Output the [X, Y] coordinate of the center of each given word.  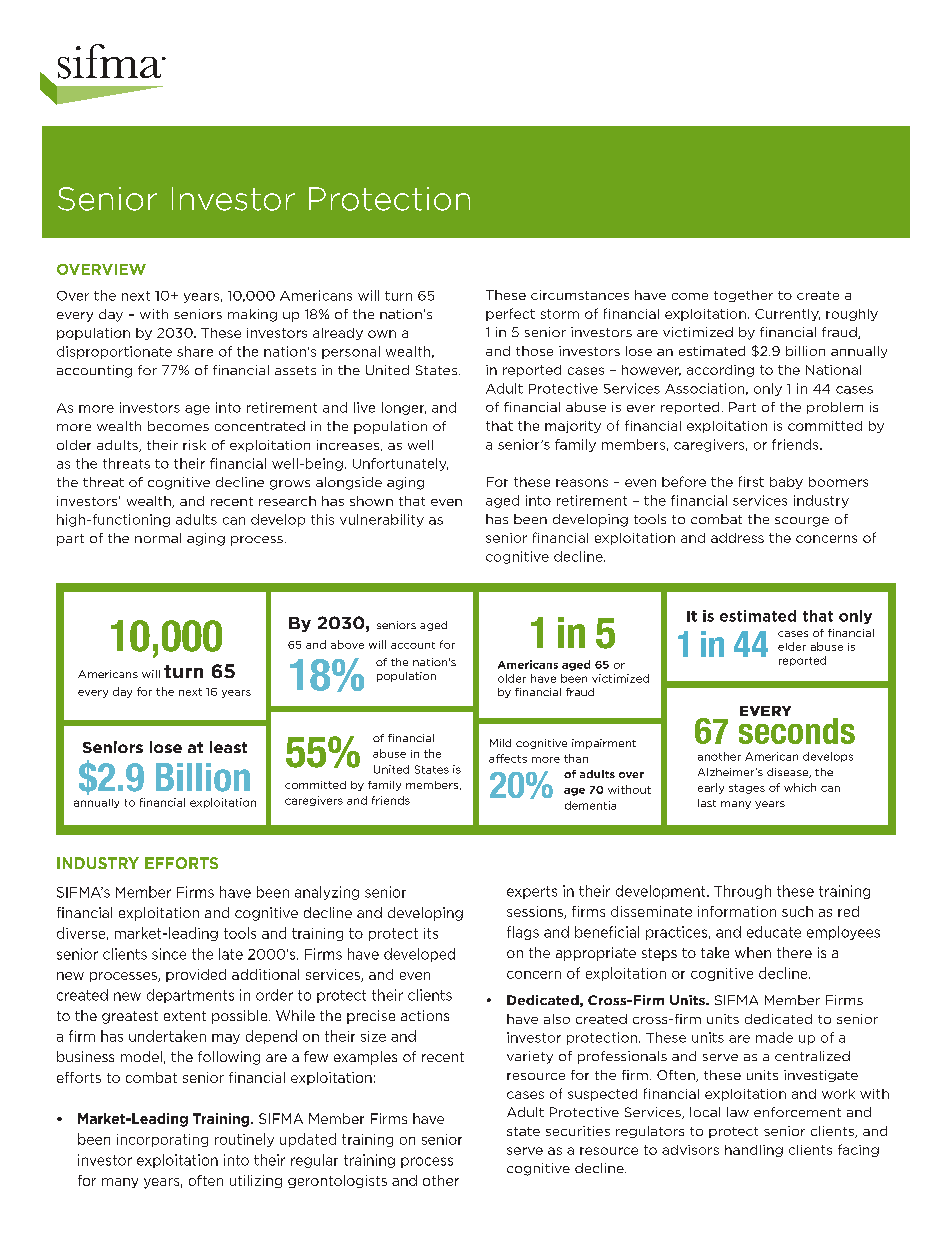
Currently [787, 315]
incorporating [162, 1140]
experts [532, 892]
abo [341, 644]
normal [158, 538]
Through [742, 892]
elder [792, 646]
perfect [510, 314]
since [169, 954]
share [195, 351]
